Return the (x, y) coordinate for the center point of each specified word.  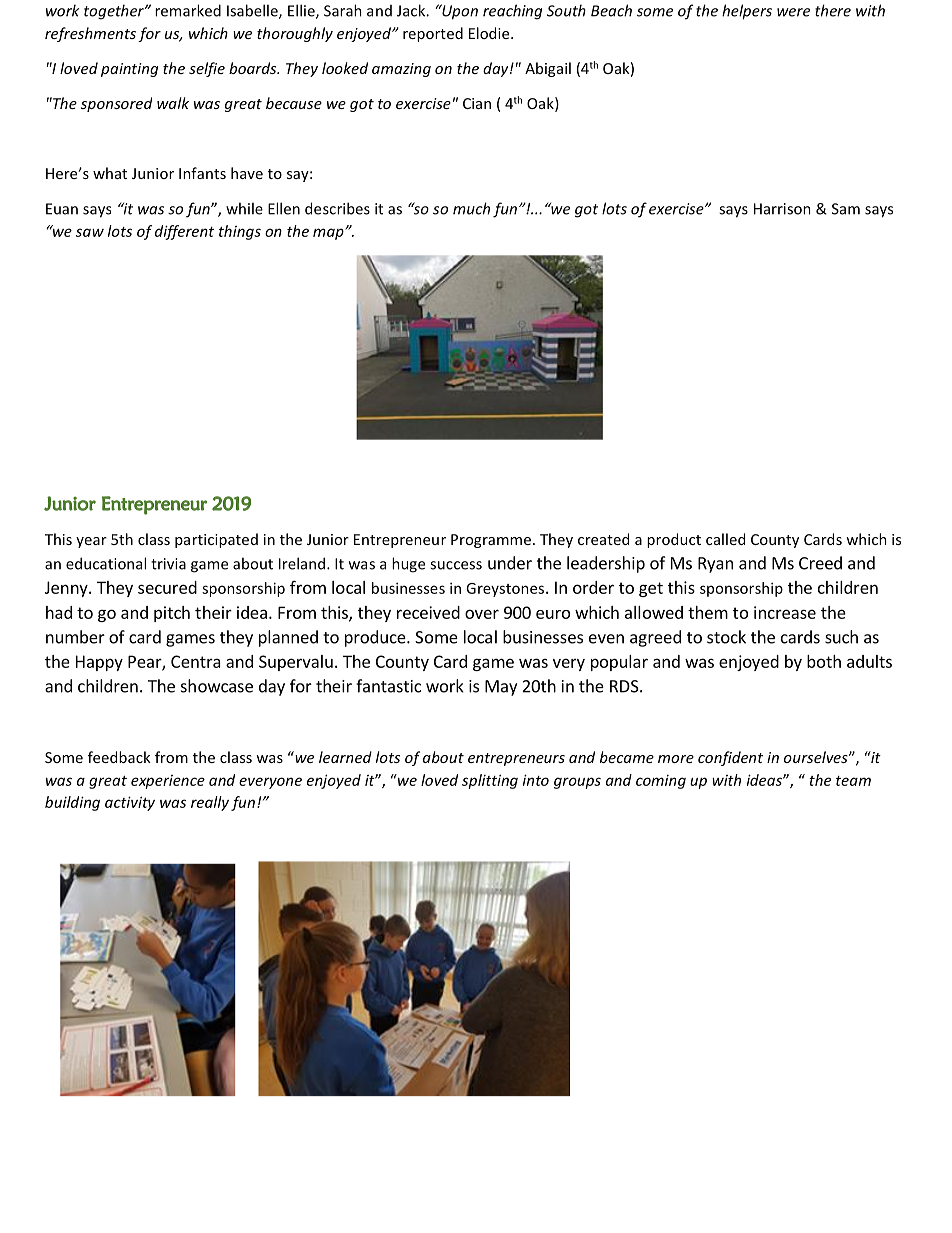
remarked (188, 10)
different (184, 232)
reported (433, 34)
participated (216, 540)
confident (730, 758)
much (471, 208)
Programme (491, 541)
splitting (490, 781)
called (725, 539)
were (793, 12)
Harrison (782, 209)
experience (168, 782)
